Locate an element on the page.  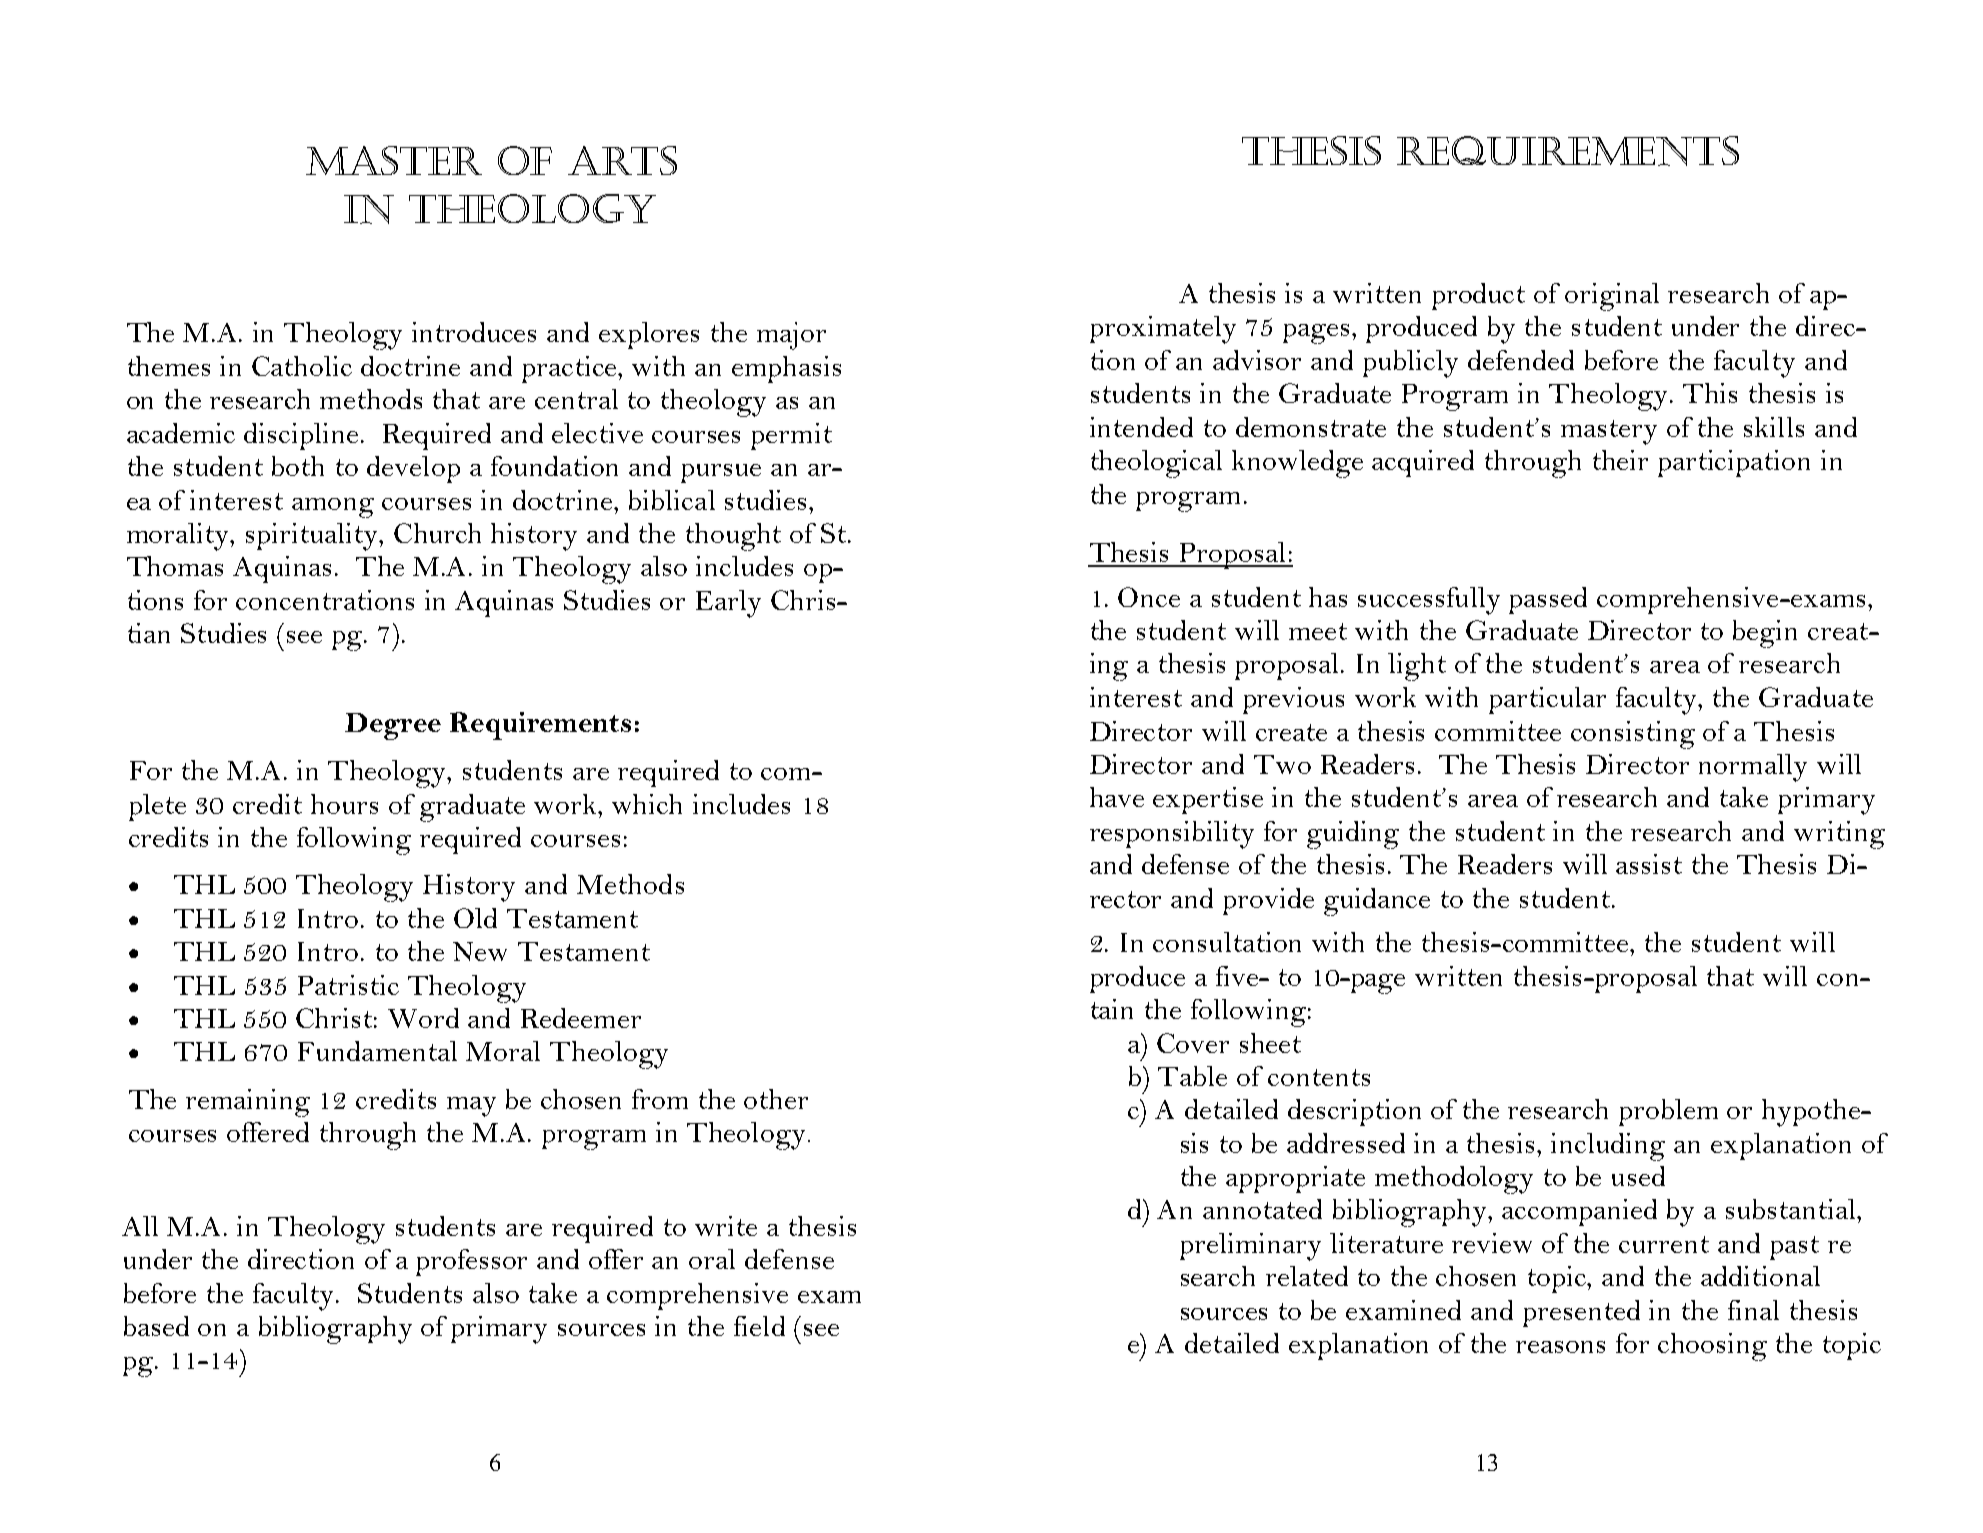
arts is located at coordinates (622, 160).
